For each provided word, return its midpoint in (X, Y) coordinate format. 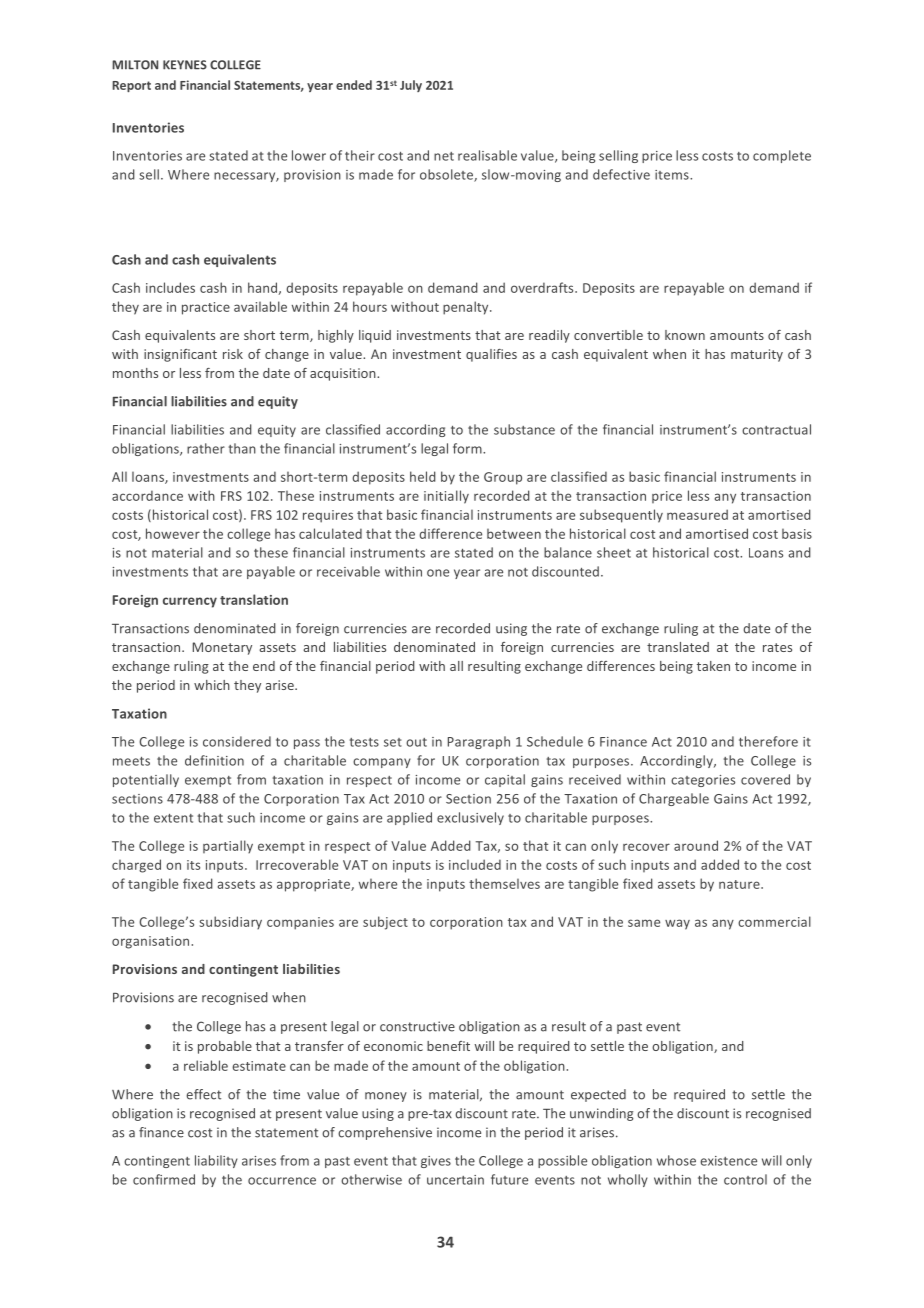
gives (436, 1162)
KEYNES (185, 65)
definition (214, 760)
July (411, 86)
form (468, 448)
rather (206, 448)
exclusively (470, 818)
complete (782, 156)
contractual (776, 429)
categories (703, 781)
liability (216, 1161)
